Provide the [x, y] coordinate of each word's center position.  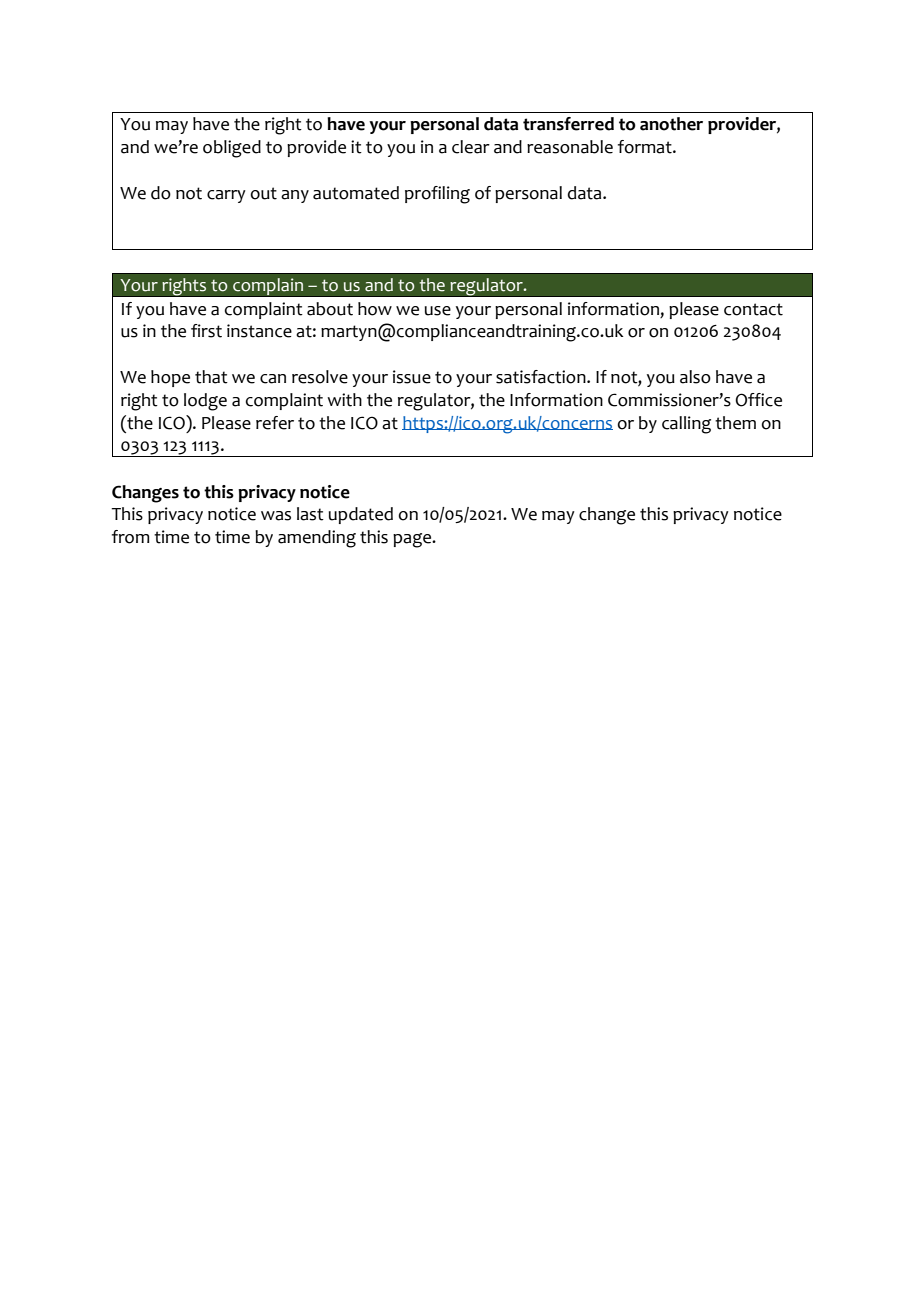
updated [361, 515]
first [206, 331]
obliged [232, 149]
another [671, 124]
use [438, 311]
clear [471, 147]
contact [753, 309]
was [276, 516]
